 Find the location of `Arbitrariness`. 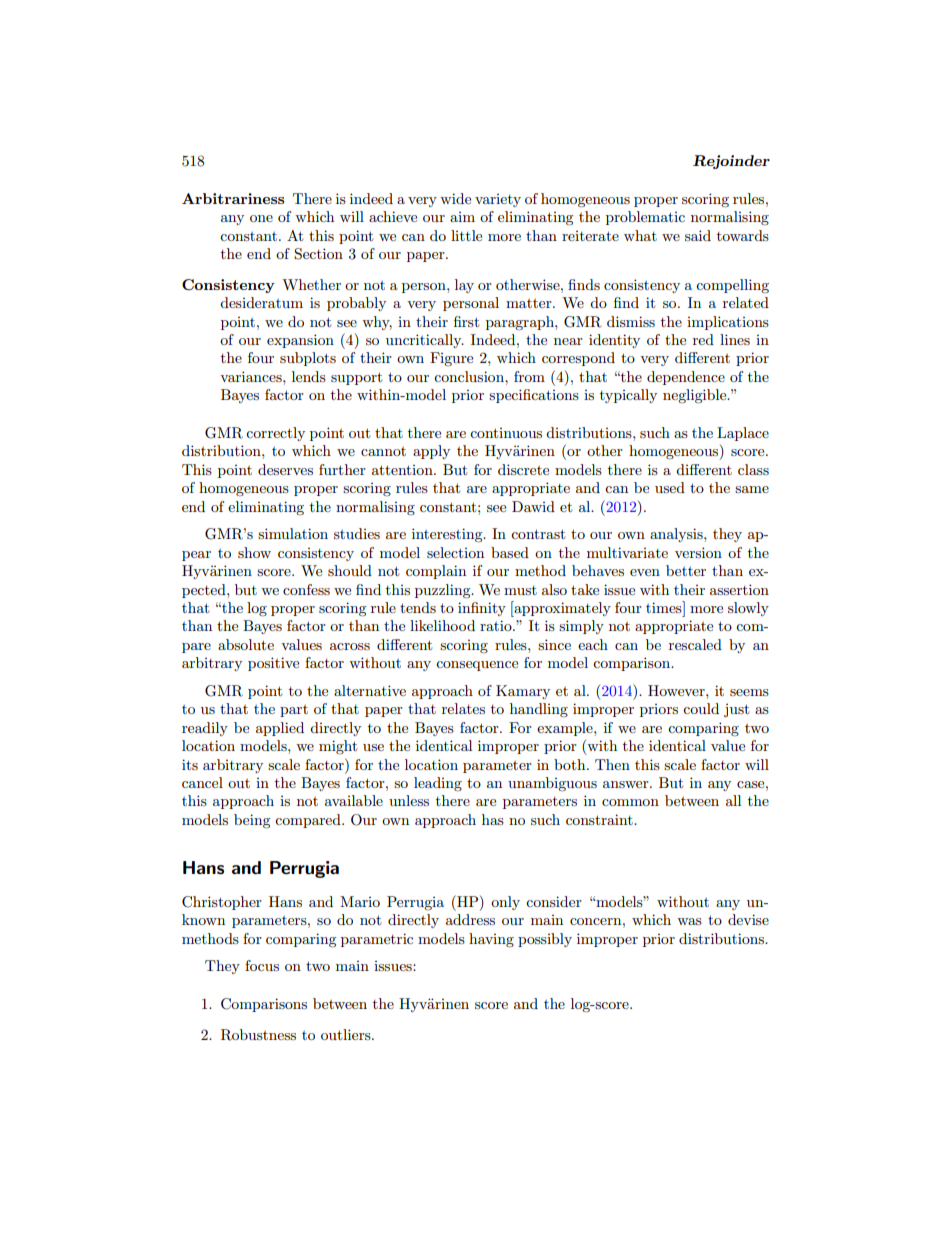

Arbitrariness is located at coordinates (233, 198).
